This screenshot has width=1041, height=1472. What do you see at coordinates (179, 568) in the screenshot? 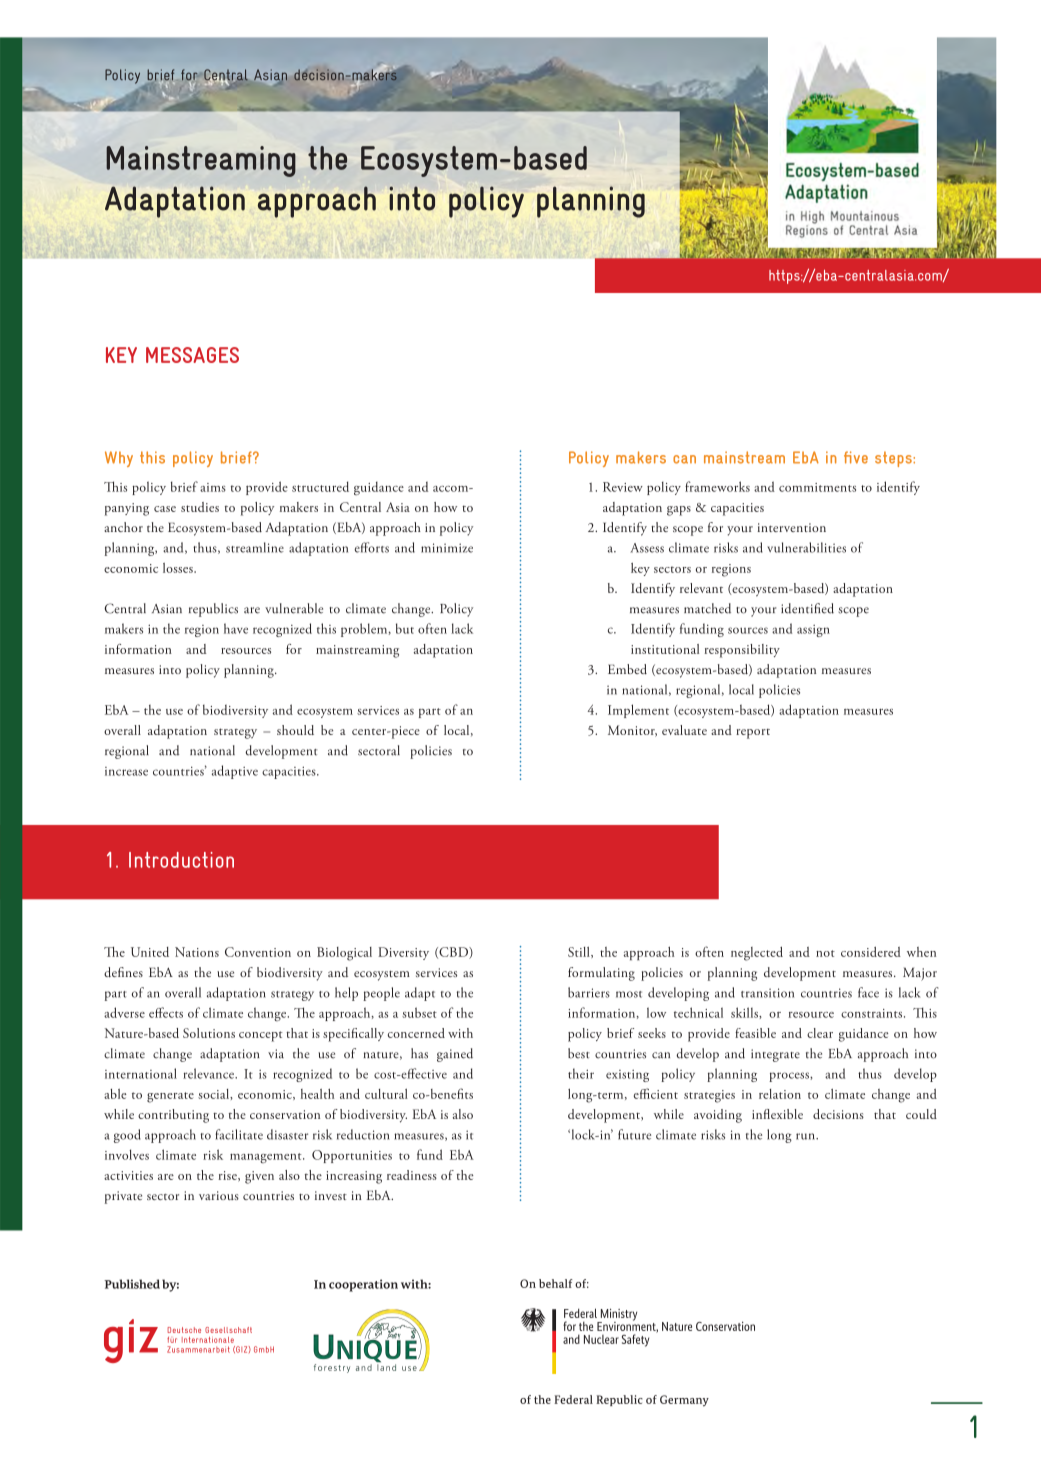
I see `losses` at bounding box center [179, 568].
